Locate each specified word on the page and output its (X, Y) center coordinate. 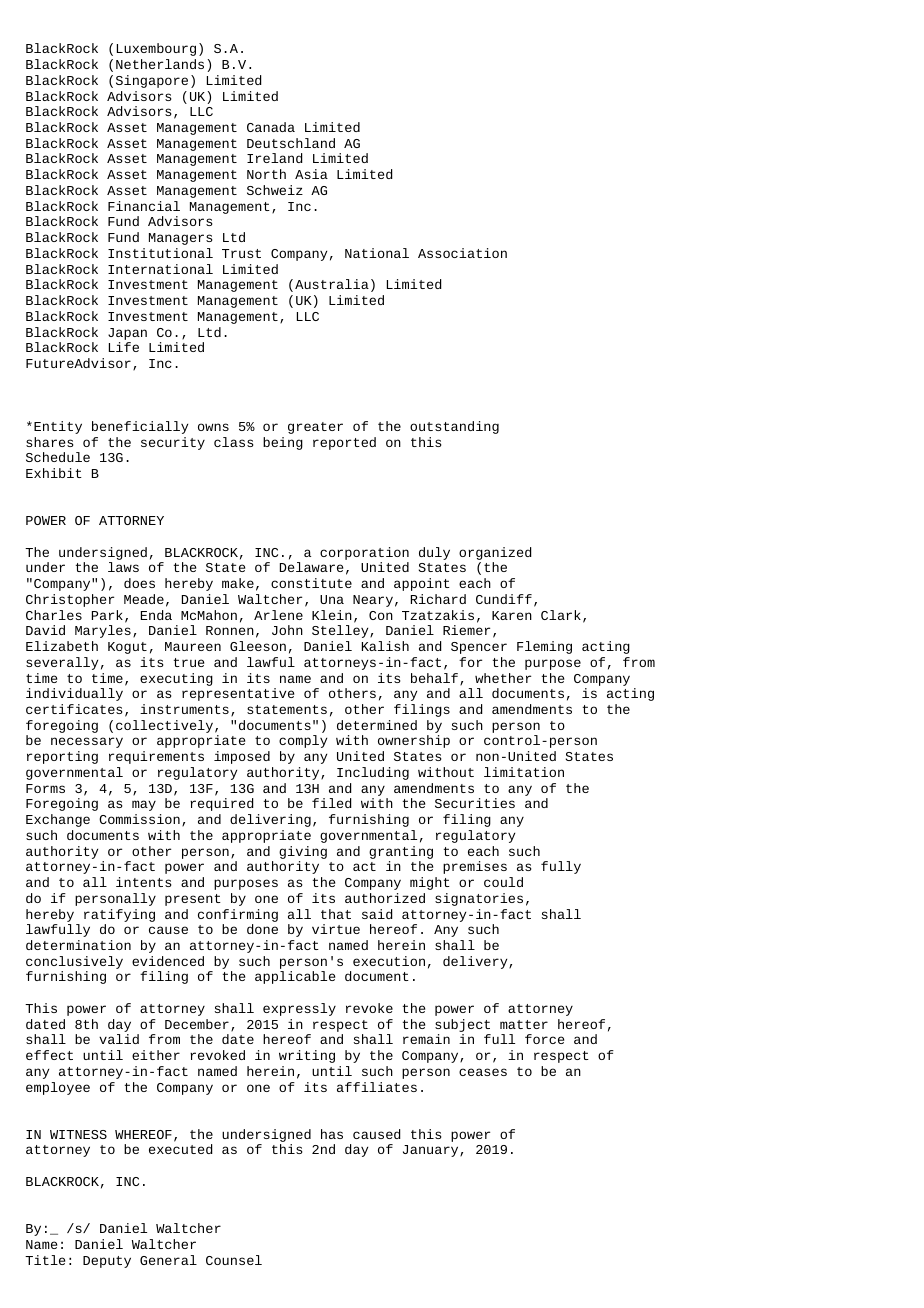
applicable (295, 977)
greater (315, 428)
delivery (476, 962)
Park (107, 615)
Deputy (107, 1262)
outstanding (454, 427)
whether (503, 678)
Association (462, 253)
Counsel (234, 1260)
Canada (271, 127)
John (287, 630)
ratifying (119, 915)
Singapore (152, 81)
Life (124, 347)
